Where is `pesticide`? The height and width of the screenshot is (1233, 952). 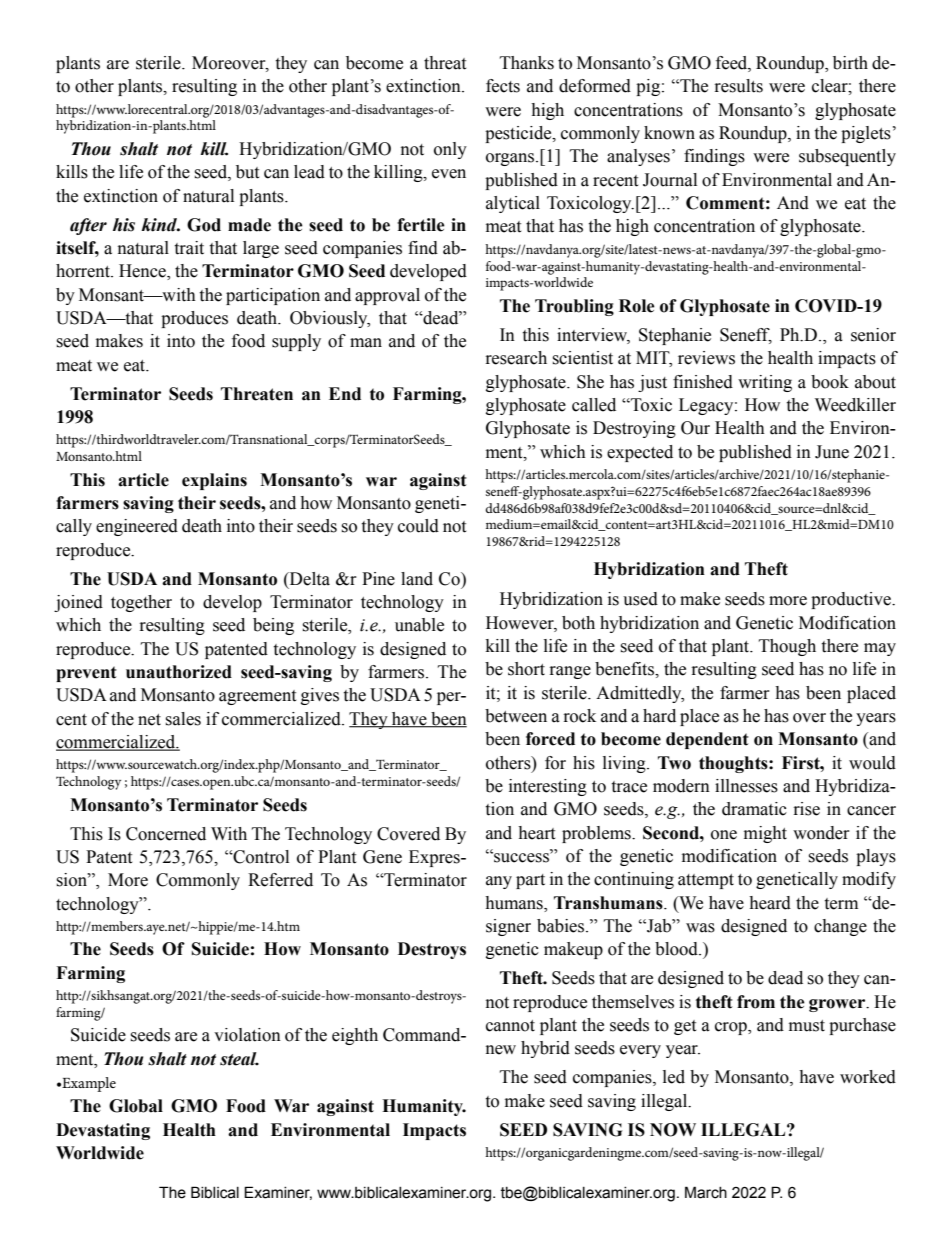
pesticide is located at coordinates (519, 134).
